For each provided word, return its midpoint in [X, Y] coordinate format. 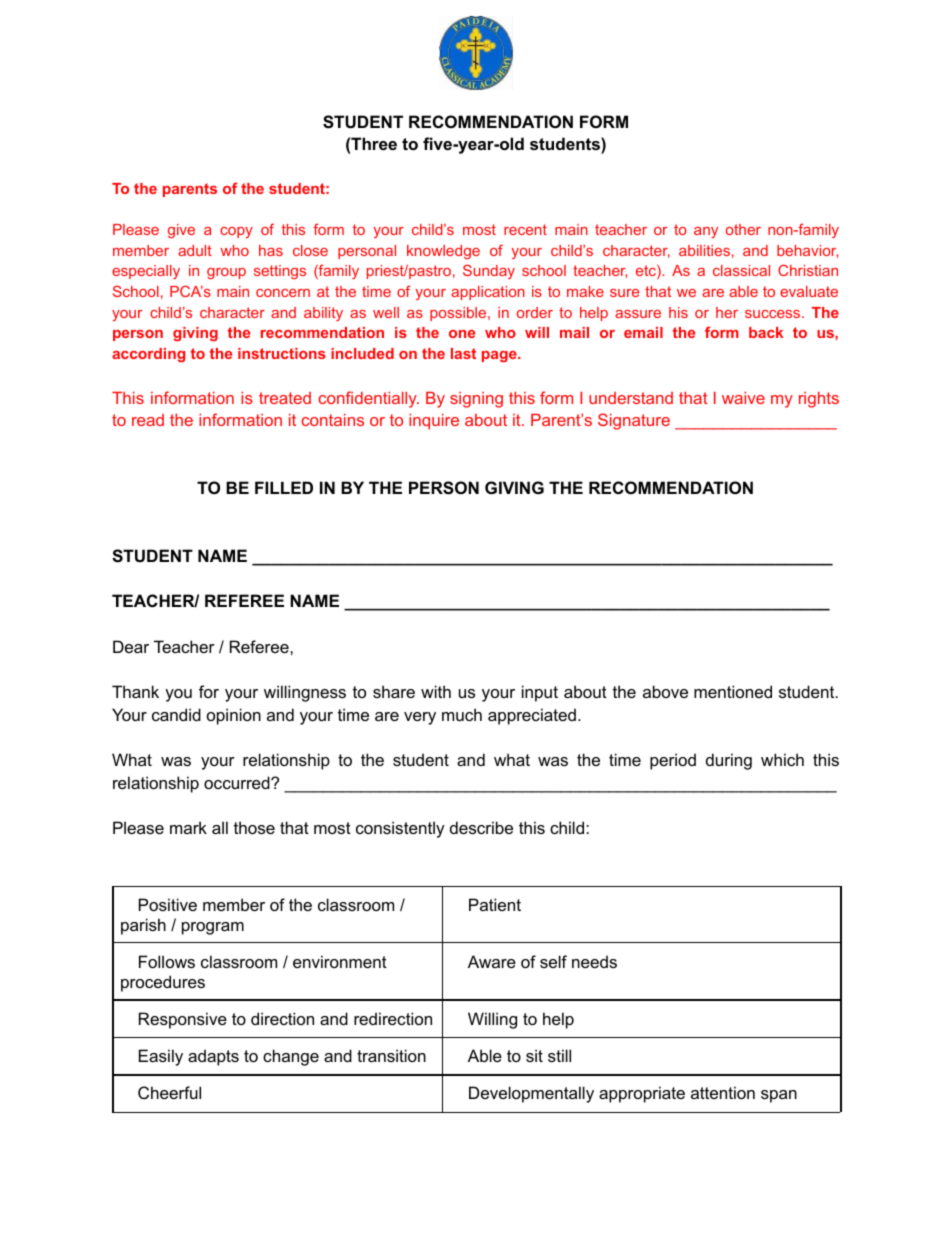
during [729, 761]
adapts [213, 1057]
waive [743, 398]
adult [195, 250]
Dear [131, 646]
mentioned [733, 691]
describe [481, 827]
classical [741, 270]
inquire [434, 422]
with [436, 691]
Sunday [489, 271]
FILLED [284, 487]
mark [188, 827]
